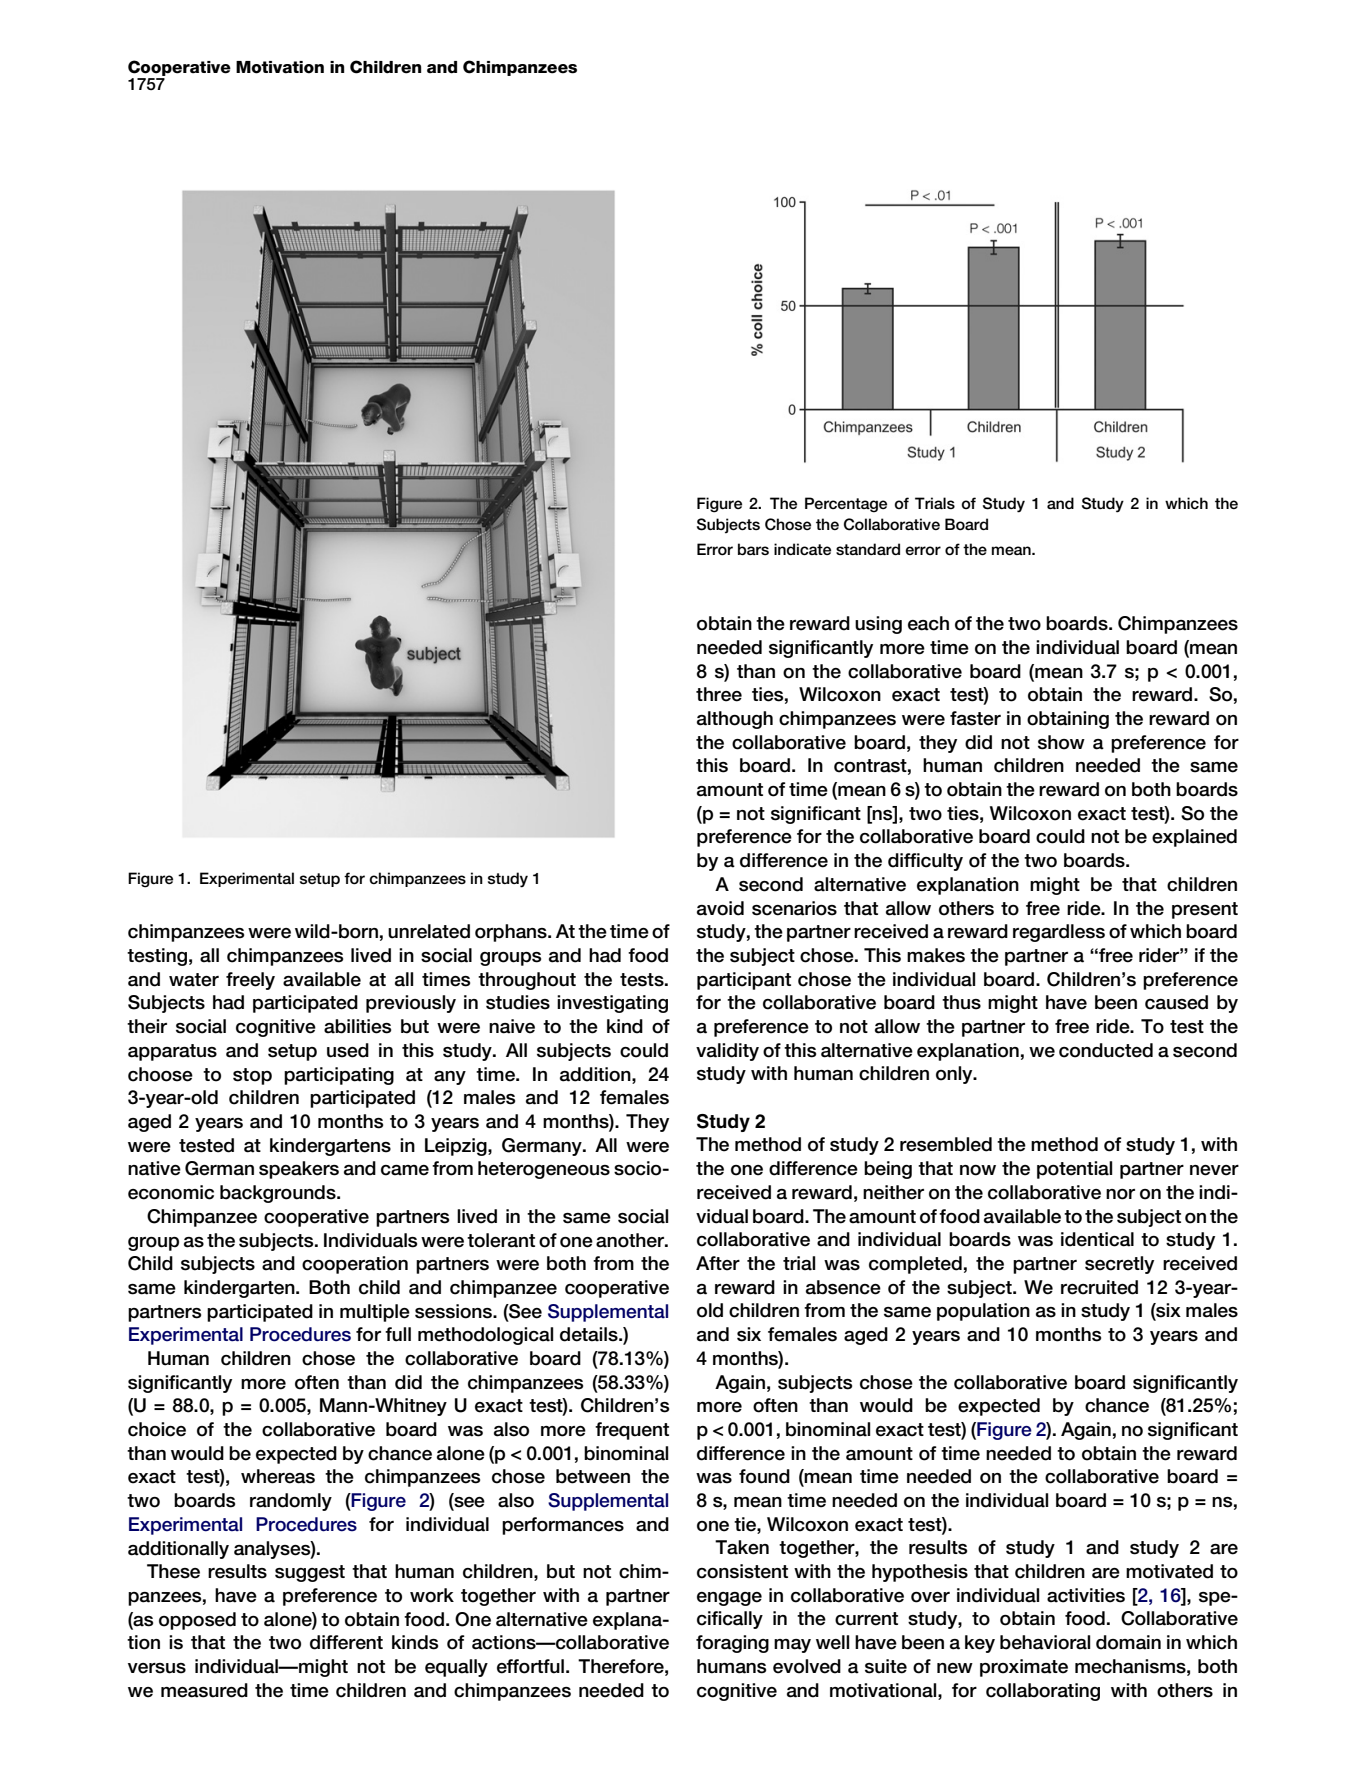 The width and height of the screenshot is (1366, 1774). I want to click on different, so click(346, 1642).
